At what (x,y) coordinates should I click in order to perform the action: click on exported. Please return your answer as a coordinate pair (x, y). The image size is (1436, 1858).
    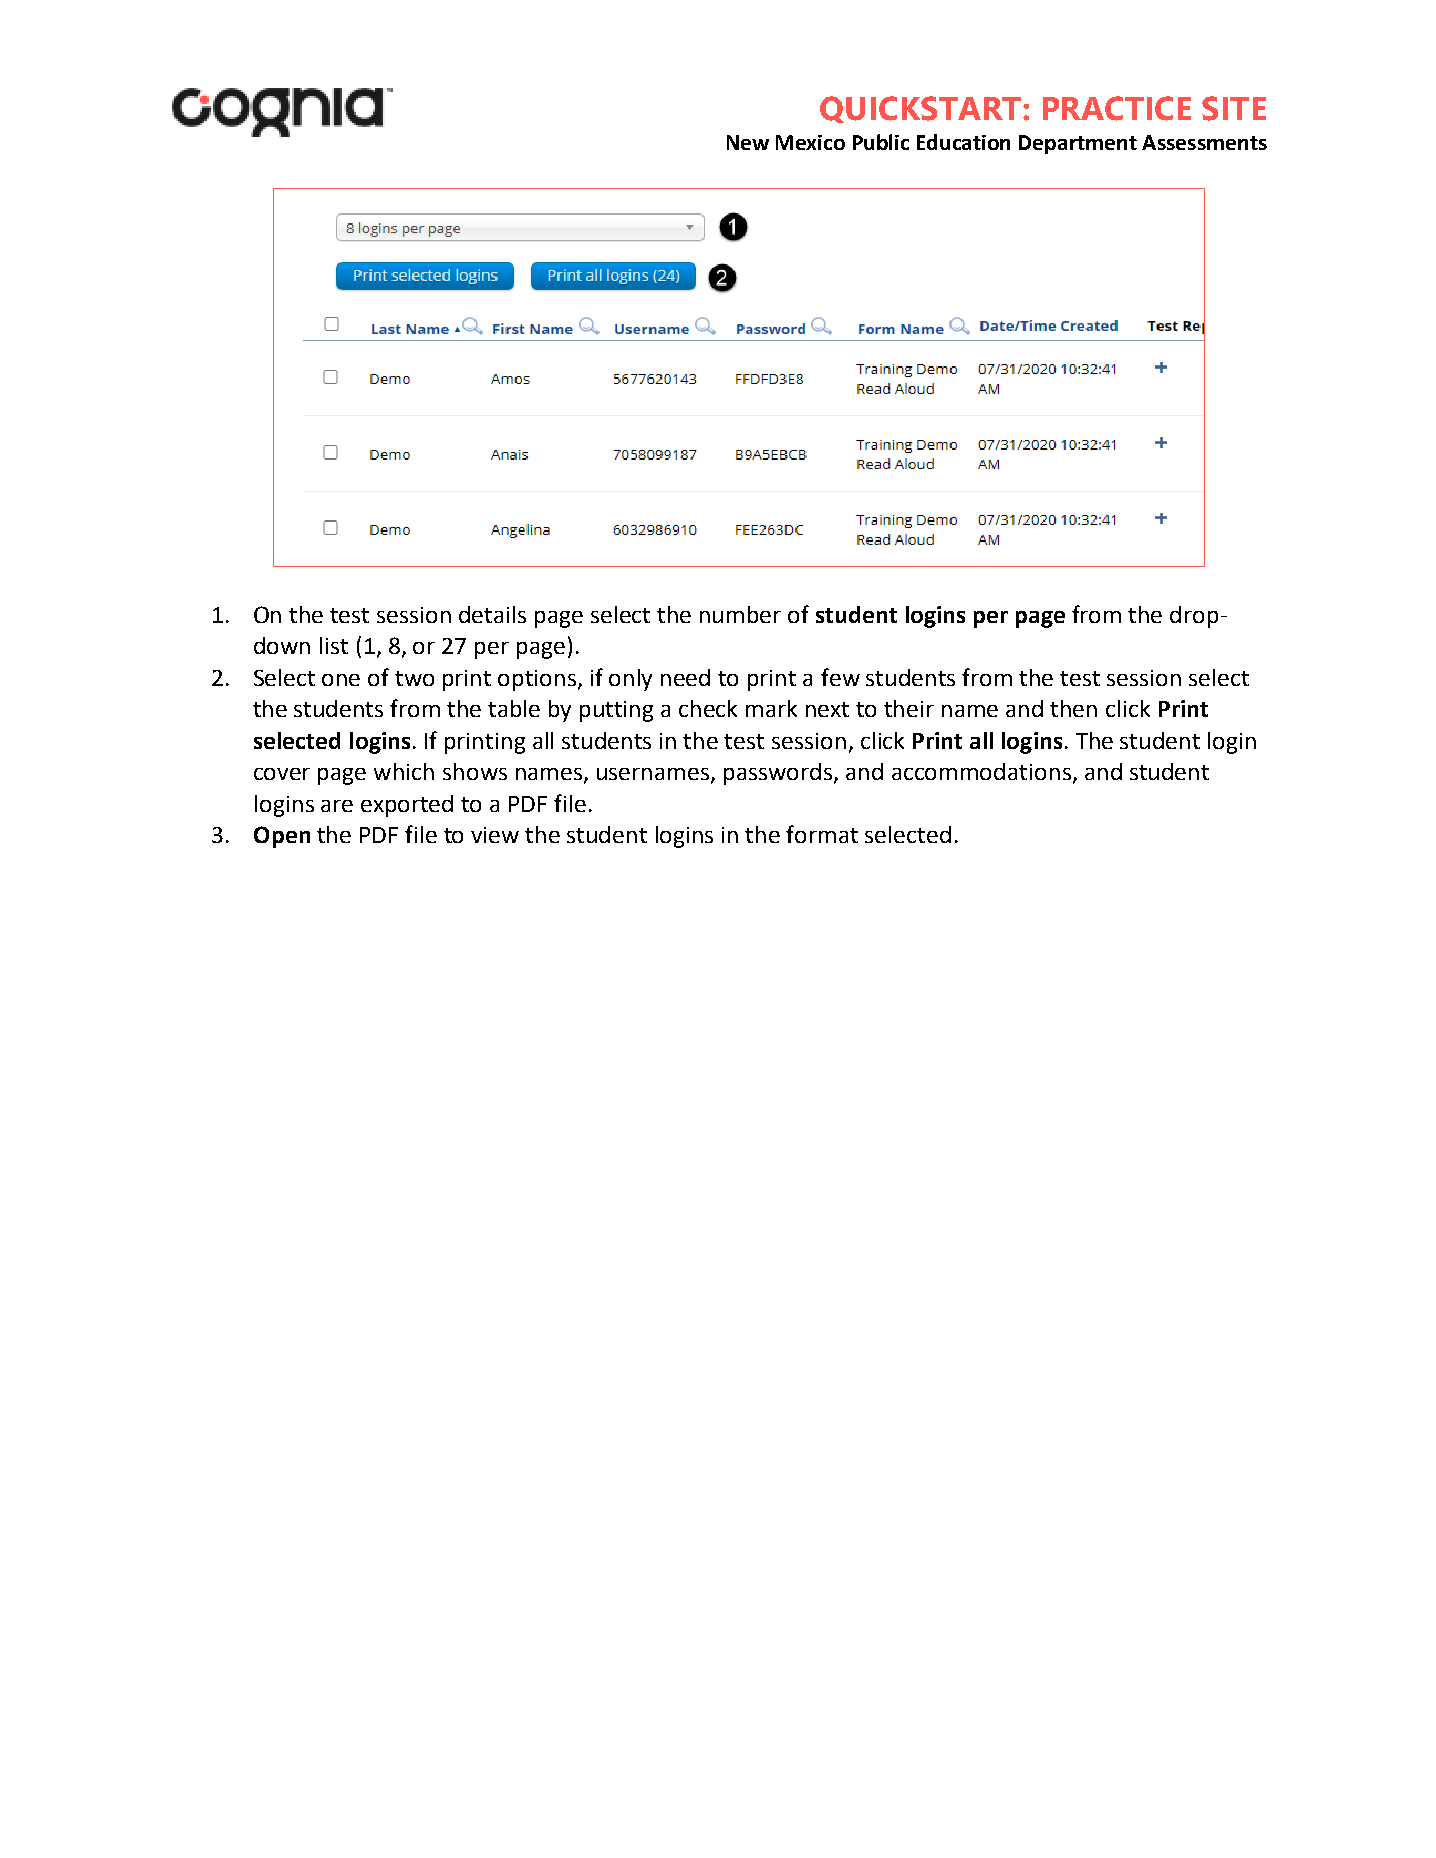
    Looking at the image, I should click on (407, 806).
